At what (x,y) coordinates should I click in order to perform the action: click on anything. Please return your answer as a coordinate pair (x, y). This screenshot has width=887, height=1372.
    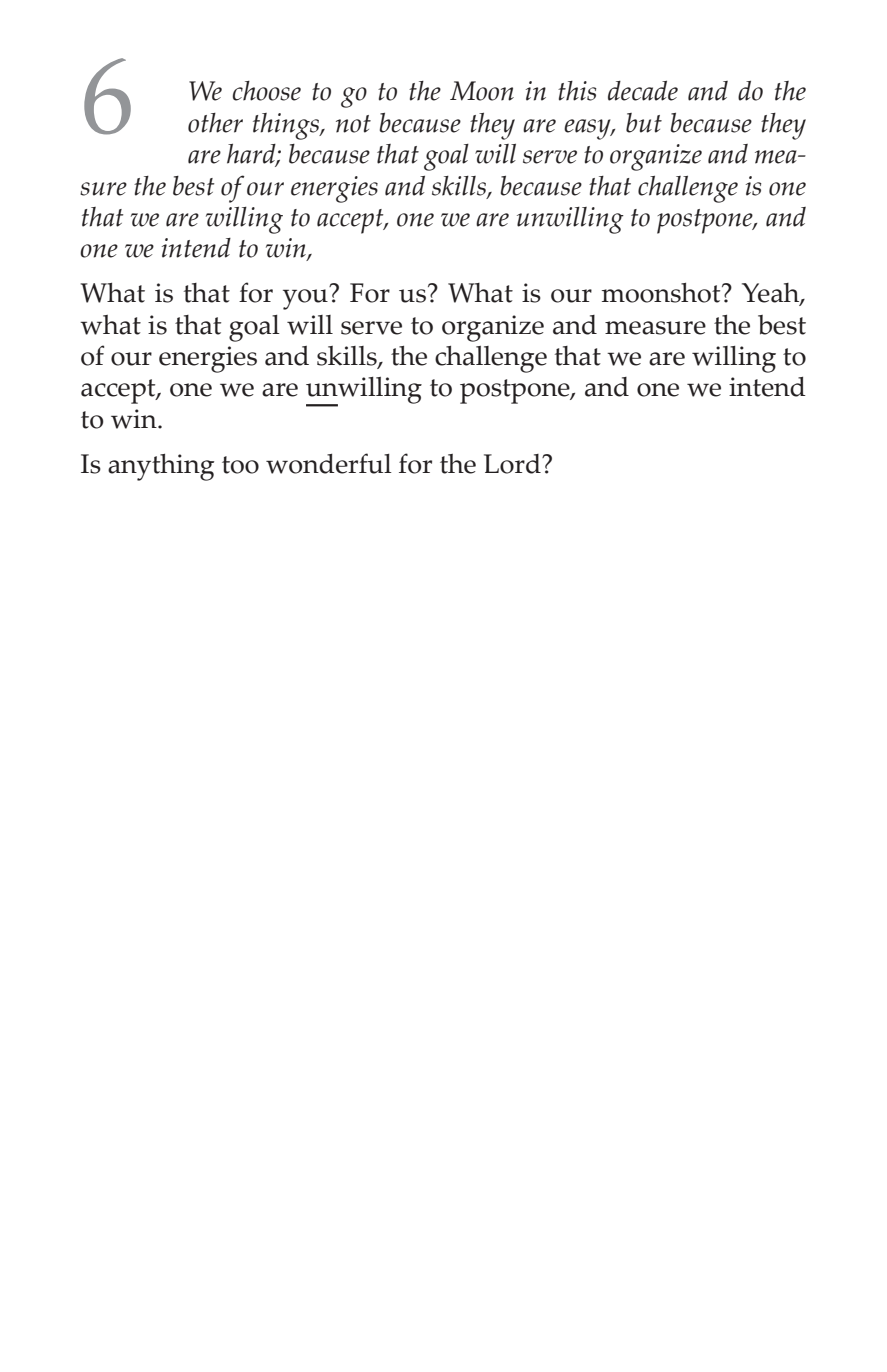
    Looking at the image, I should click on (161, 467).
